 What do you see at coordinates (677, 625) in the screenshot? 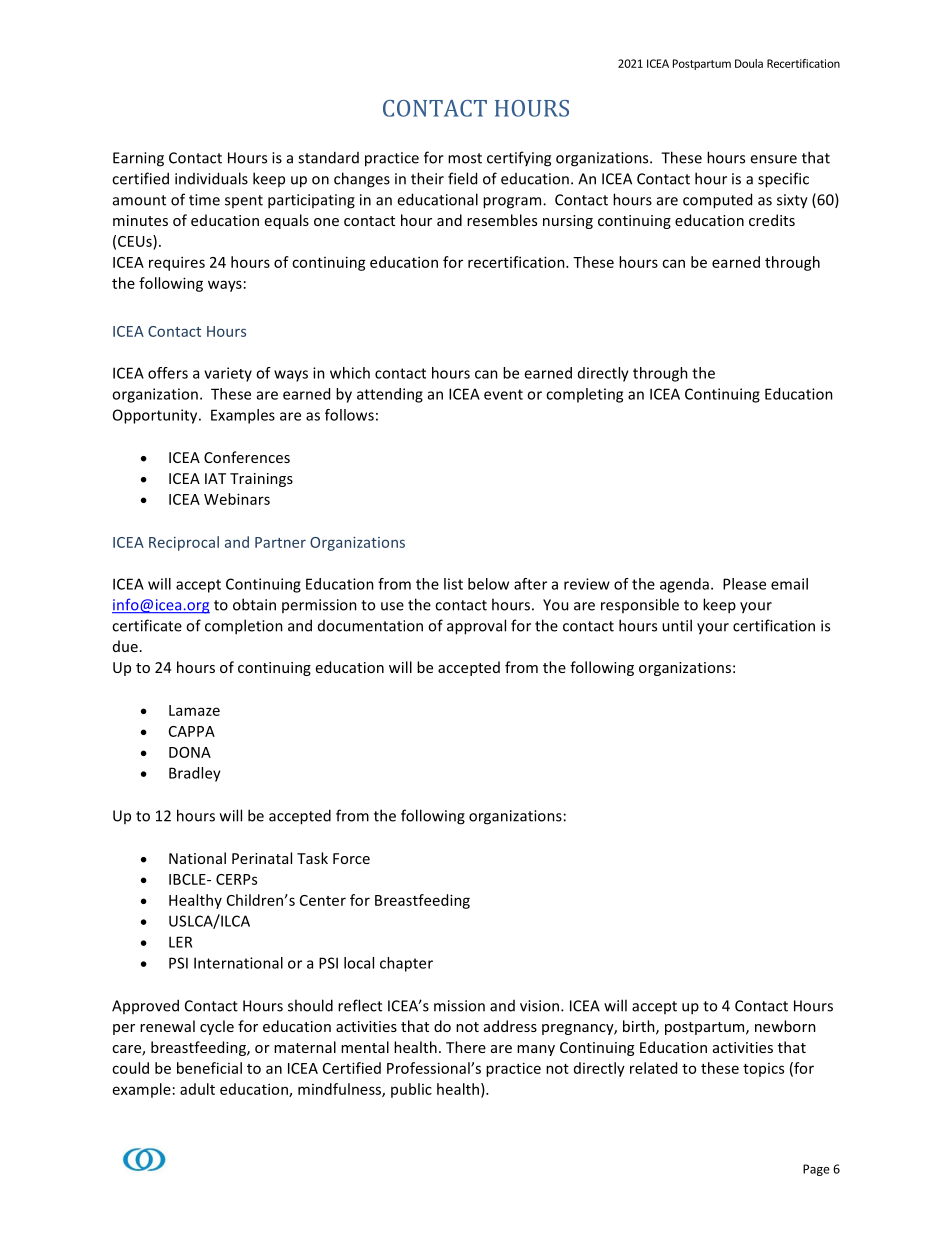
I see `until` at bounding box center [677, 625].
